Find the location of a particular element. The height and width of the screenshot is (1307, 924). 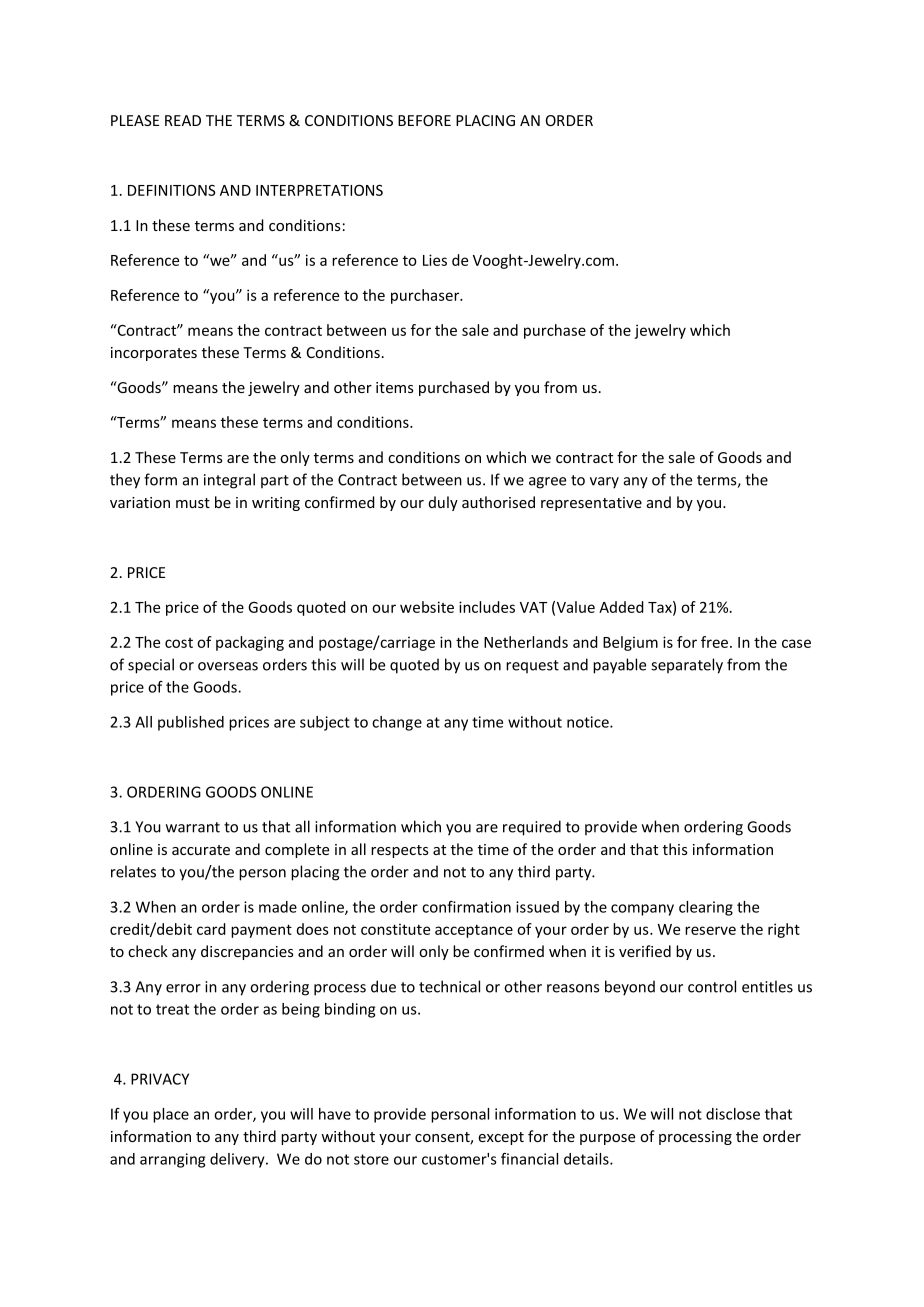

BEFORE is located at coordinates (424, 120).
